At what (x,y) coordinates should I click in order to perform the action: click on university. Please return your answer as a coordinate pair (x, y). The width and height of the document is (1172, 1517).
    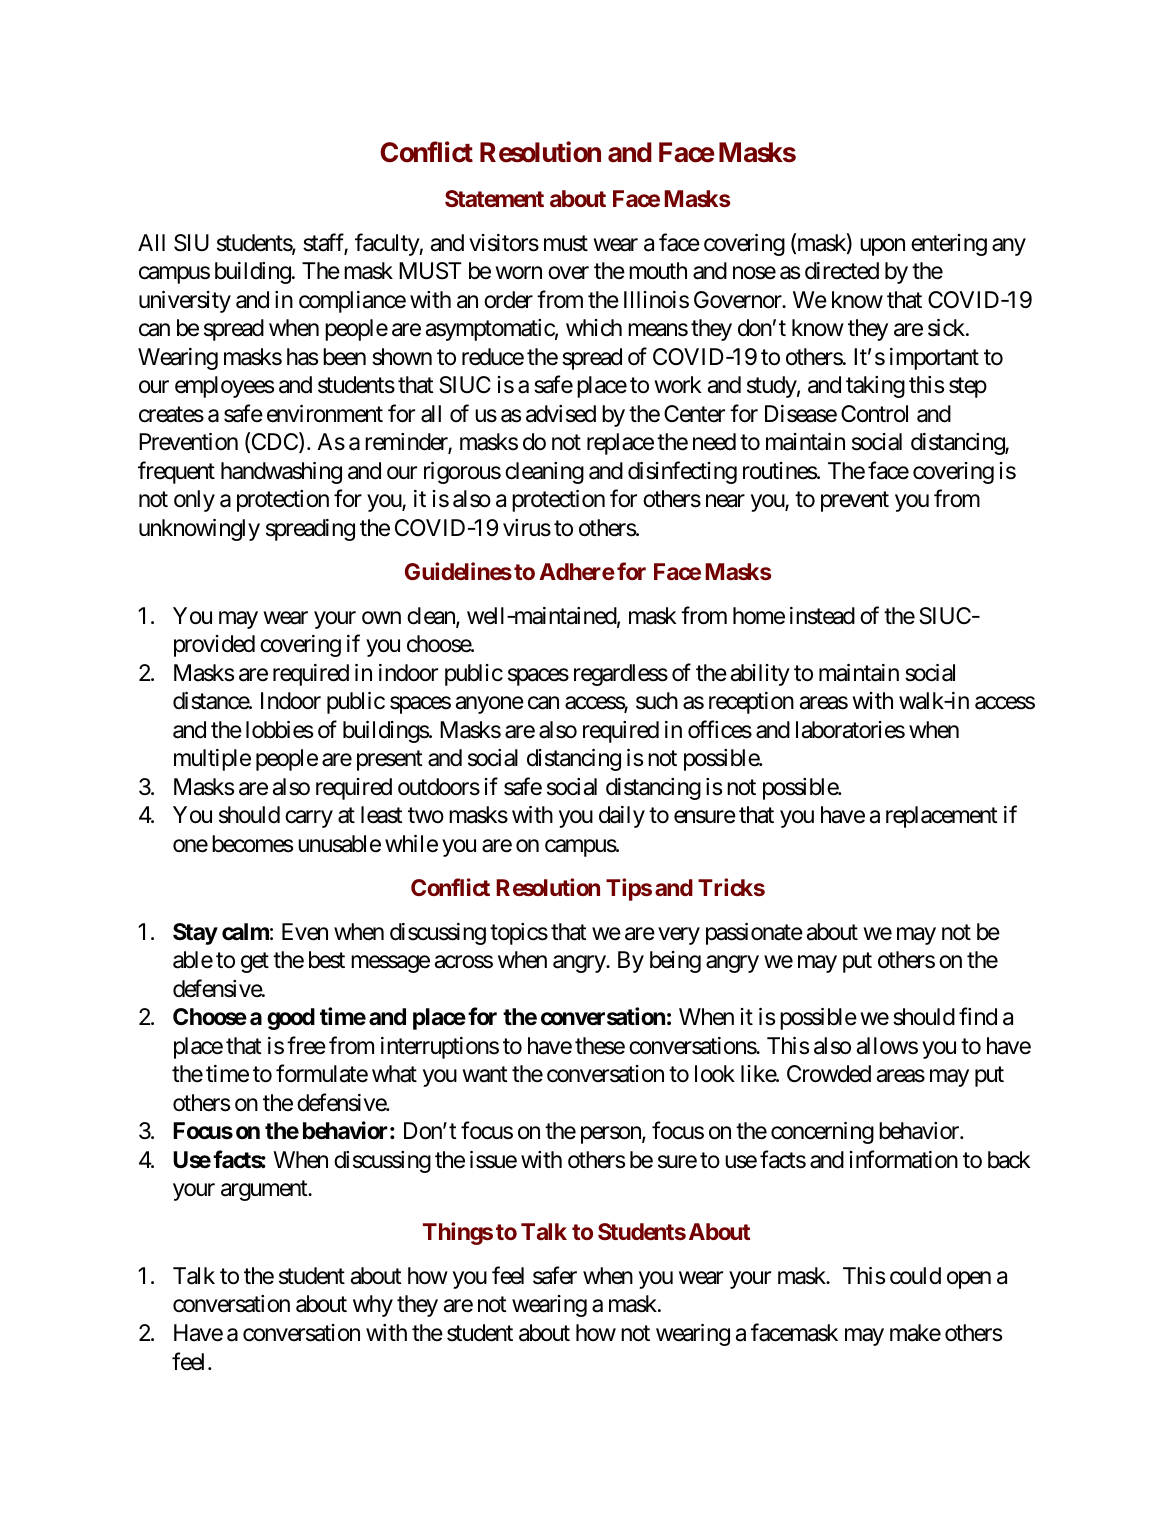
    Looking at the image, I should click on (185, 302).
